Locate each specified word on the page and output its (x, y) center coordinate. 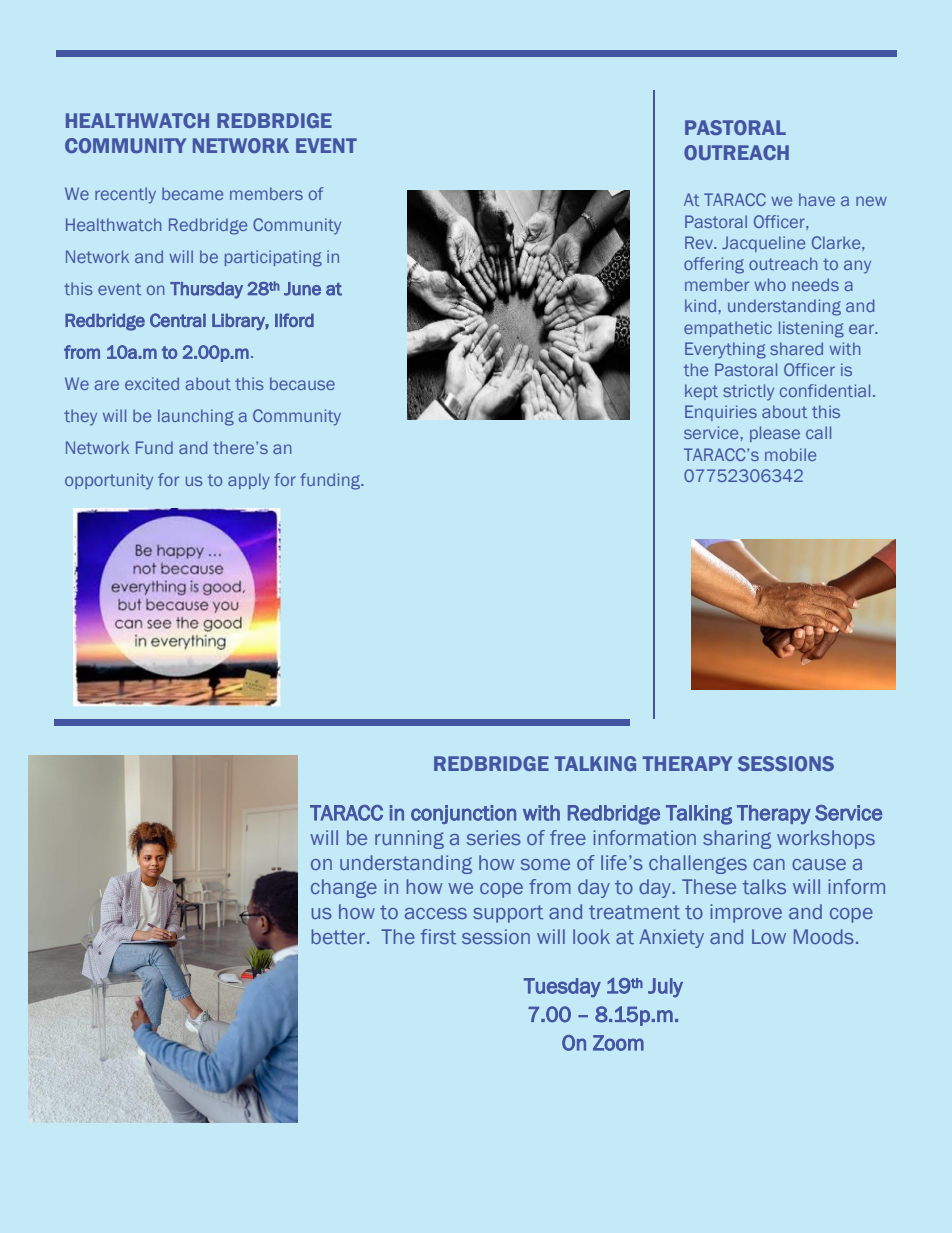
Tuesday (562, 988)
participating (273, 258)
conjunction (463, 814)
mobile (790, 454)
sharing (737, 839)
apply (249, 481)
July (665, 988)
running (409, 839)
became (192, 193)
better (340, 936)
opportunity (109, 481)
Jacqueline (763, 244)
